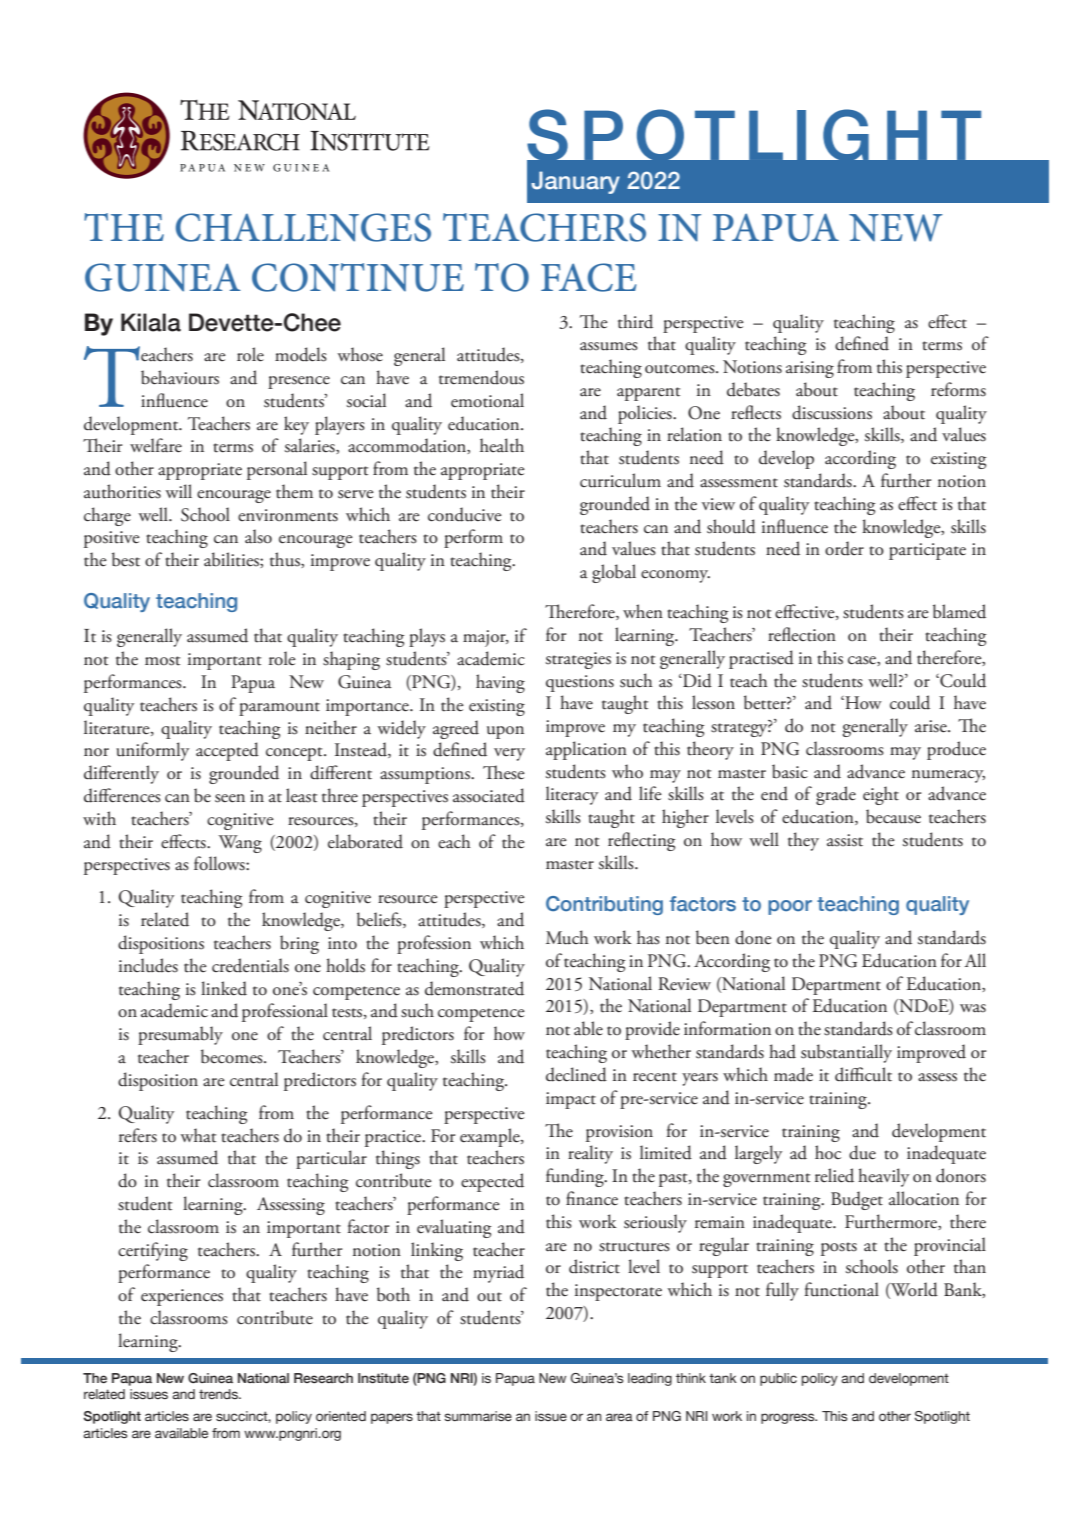 The width and height of the document is (1070, 1514). Describe the element at coordinates (846, 1053) in the document. I see `substantially` at that location.
